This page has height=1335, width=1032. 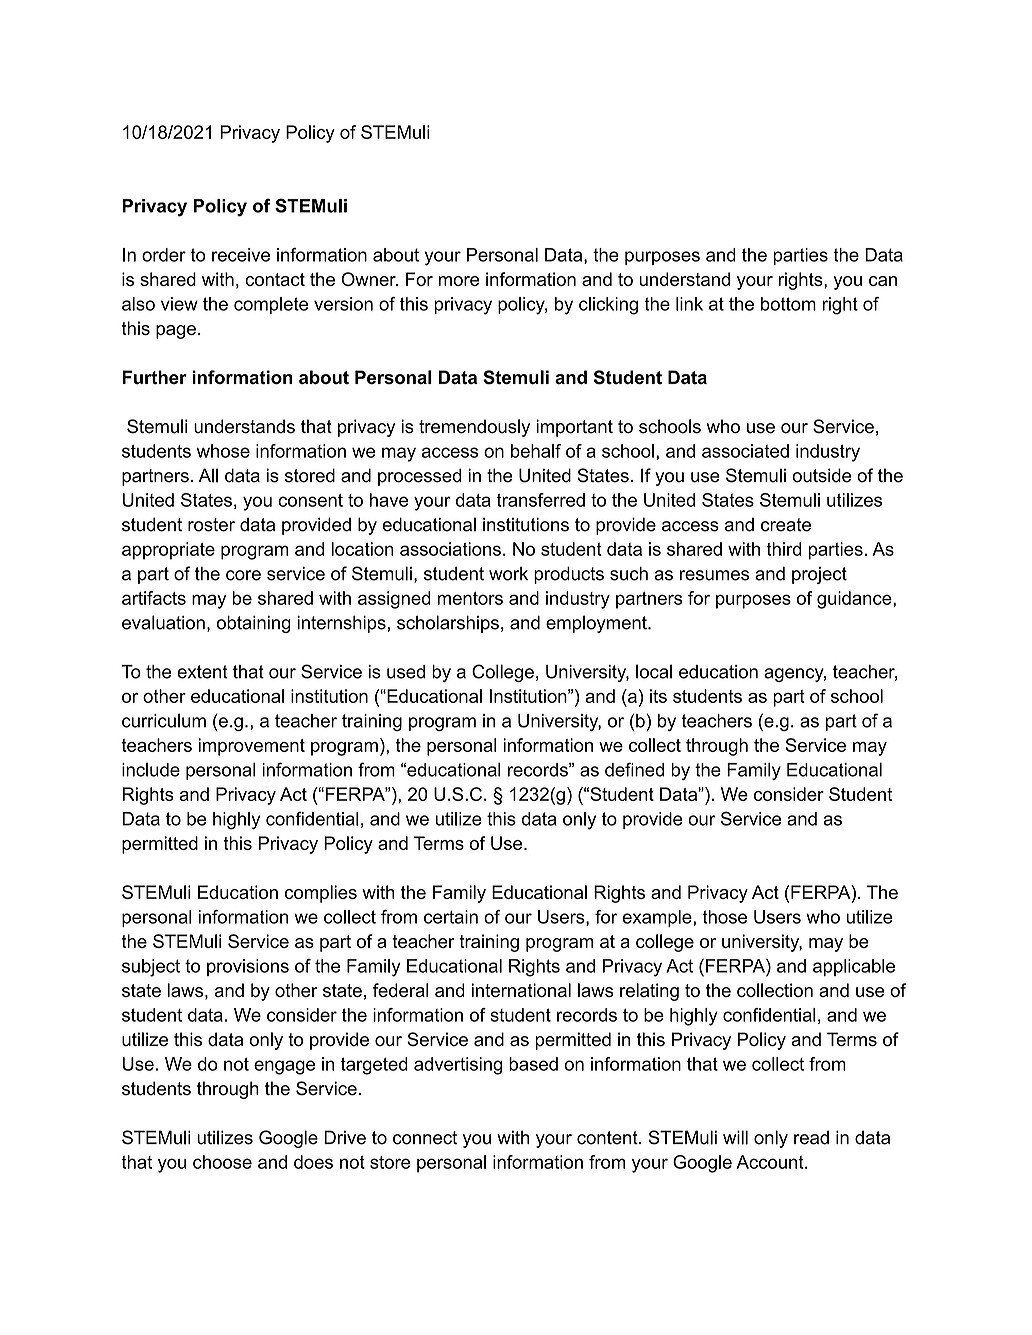 I want to click on obtaining, so click(x=254, y=624).
